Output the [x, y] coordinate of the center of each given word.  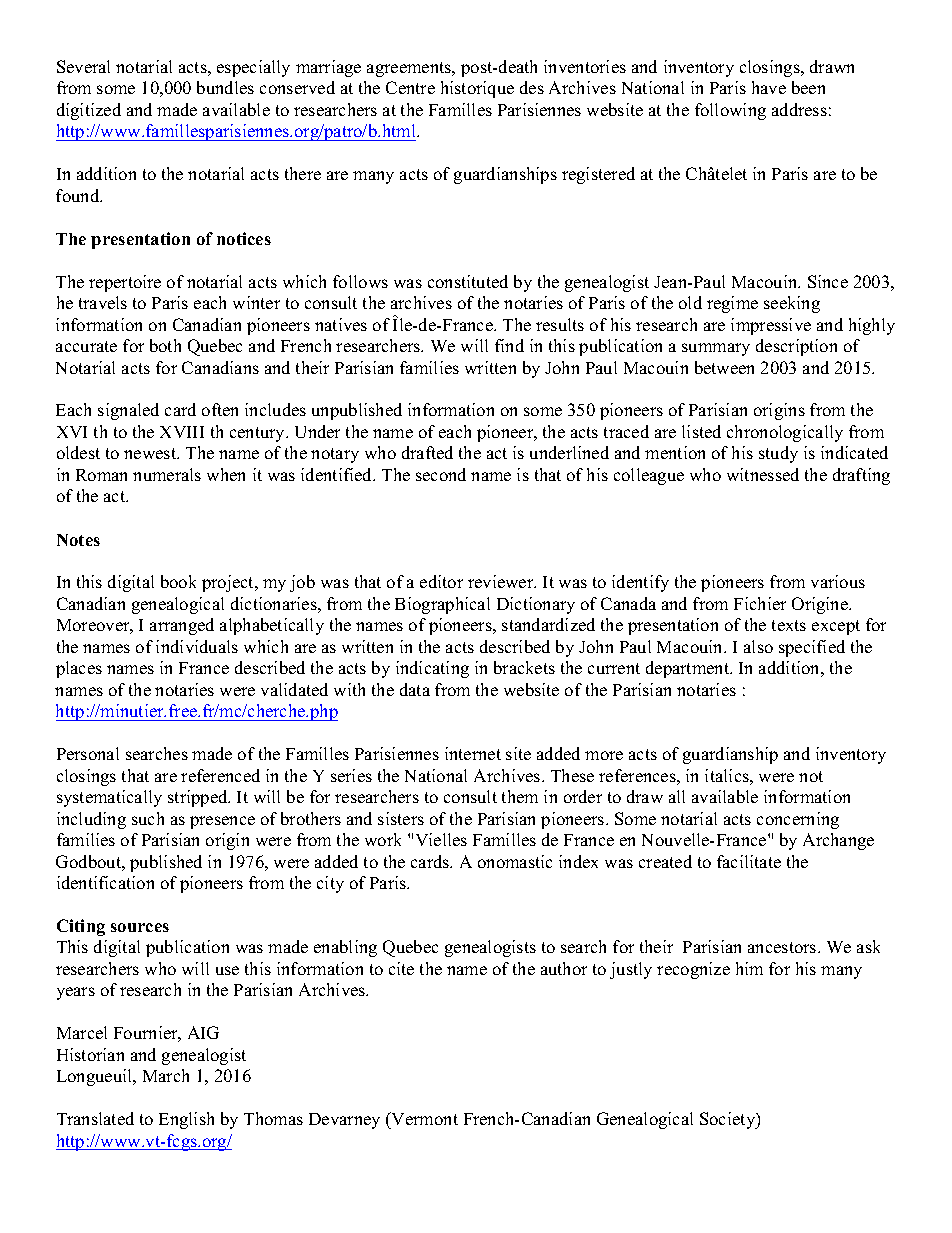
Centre [410, 87]
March [166, 1075]
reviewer [502, 581]
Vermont [424, 1120]
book [178, 581]
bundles [225, 87]
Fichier [760, 603]
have [769, 87]
